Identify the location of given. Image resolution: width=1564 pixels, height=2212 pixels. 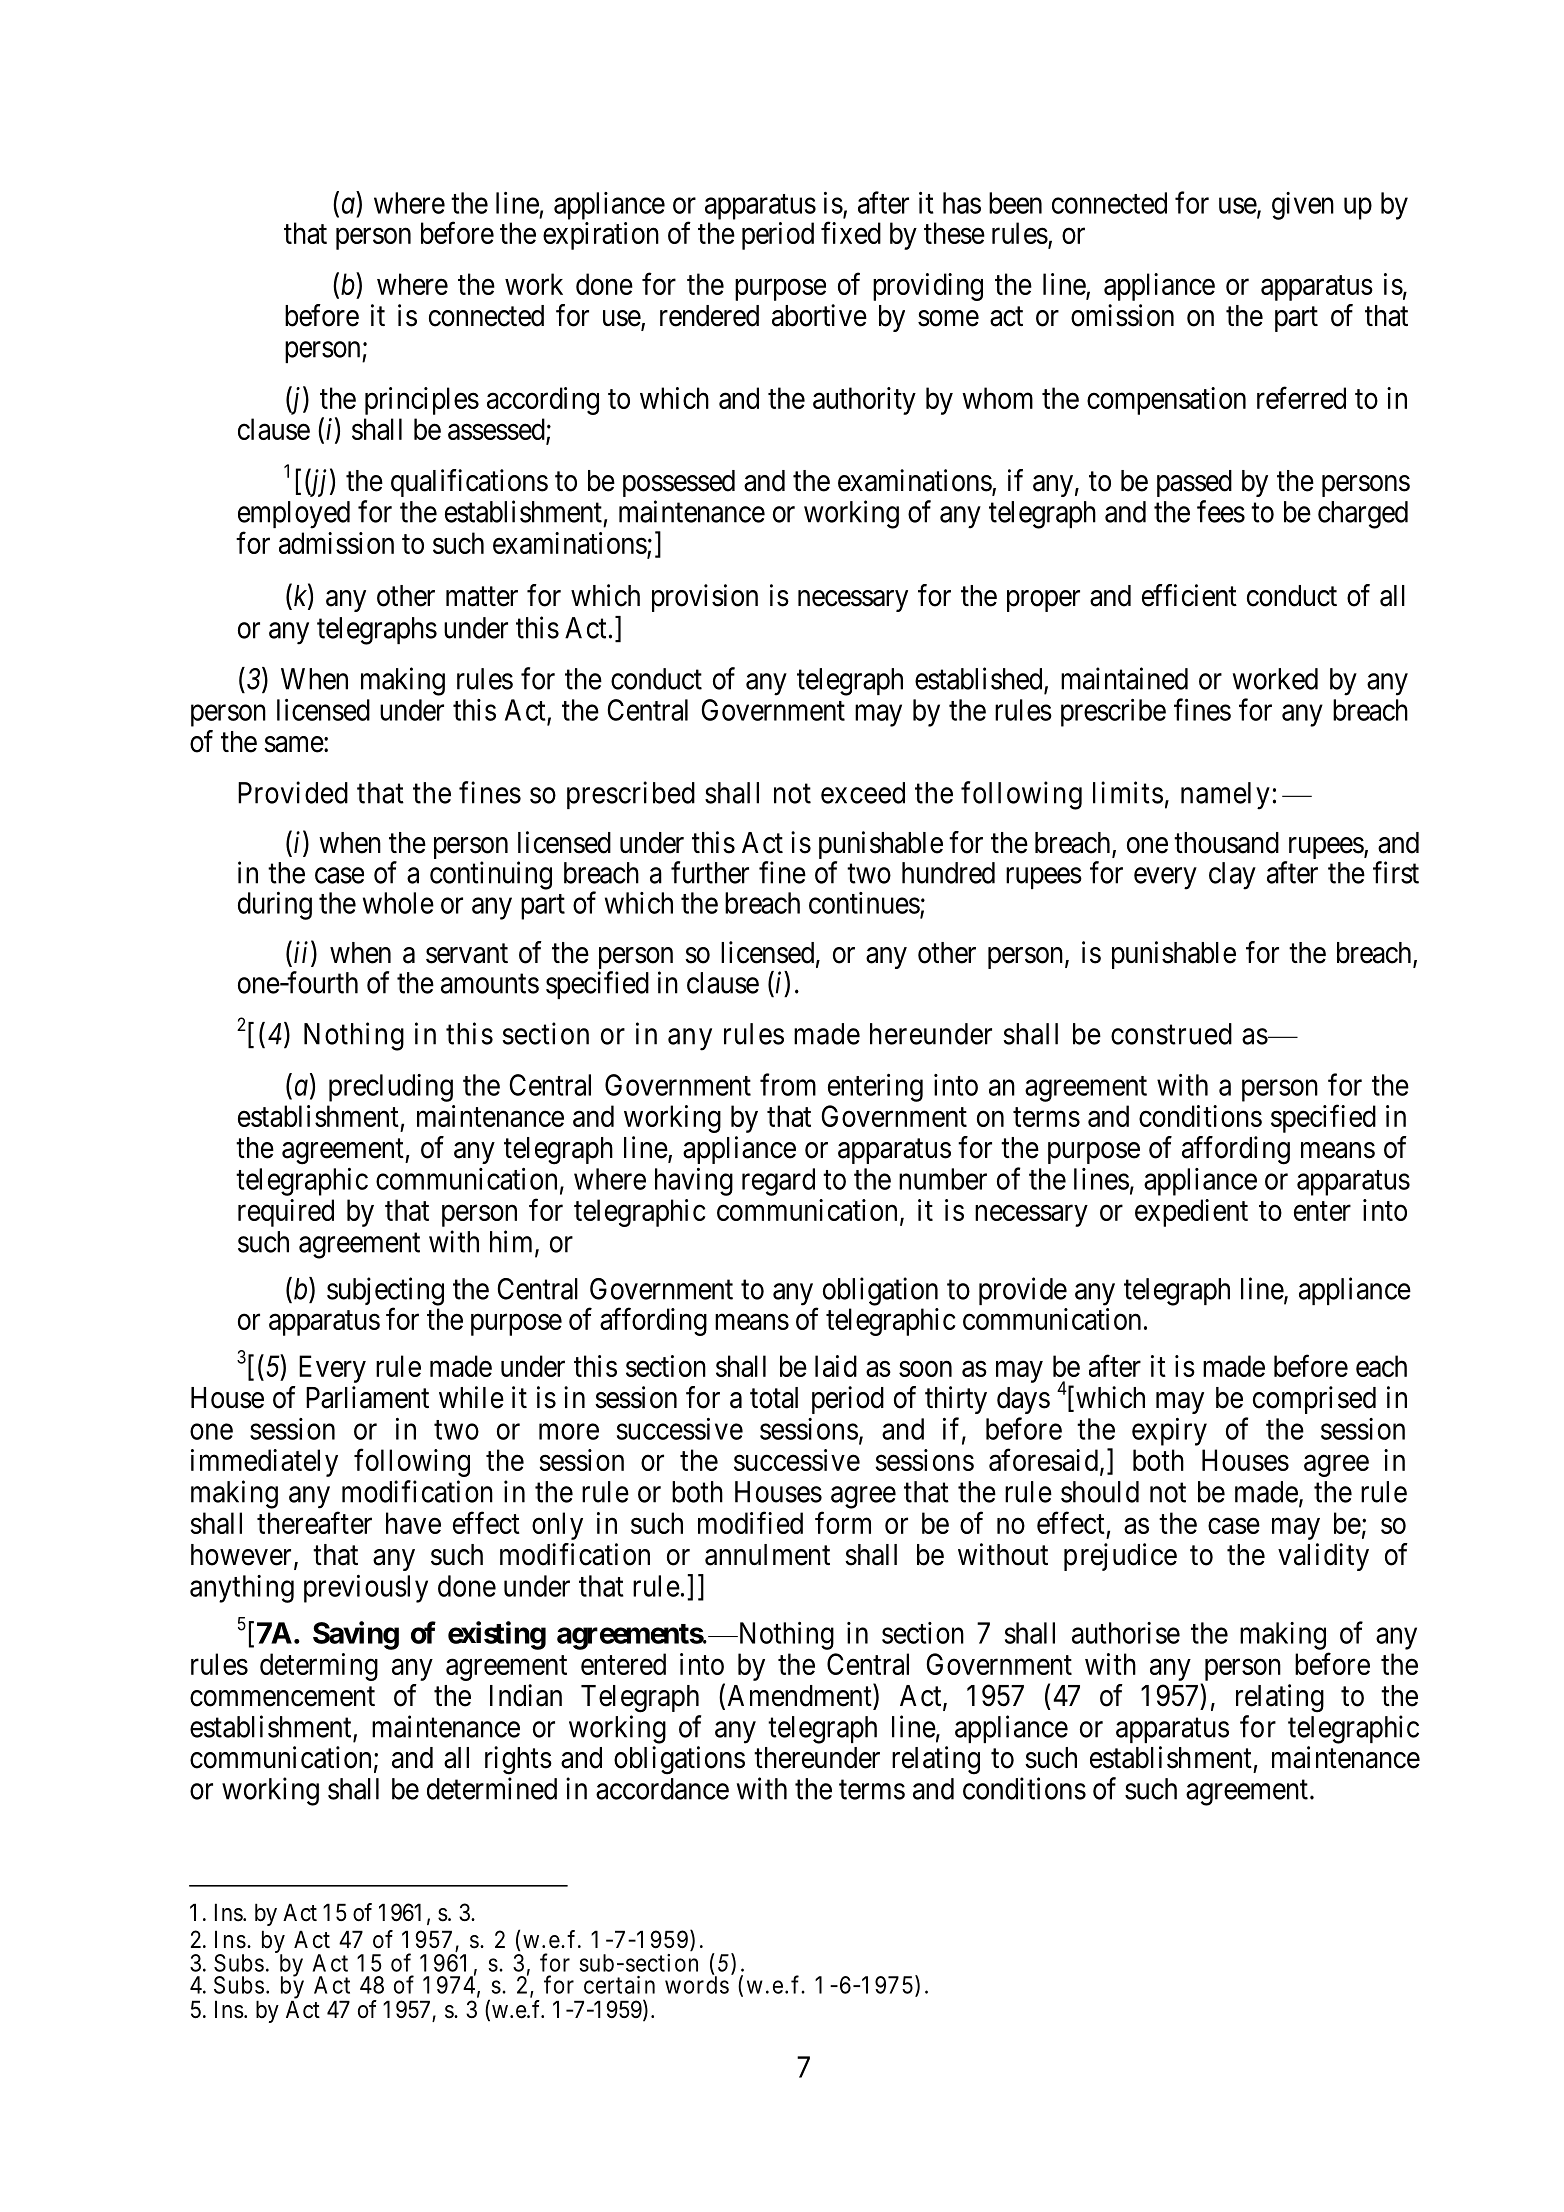
(1303, 206).
